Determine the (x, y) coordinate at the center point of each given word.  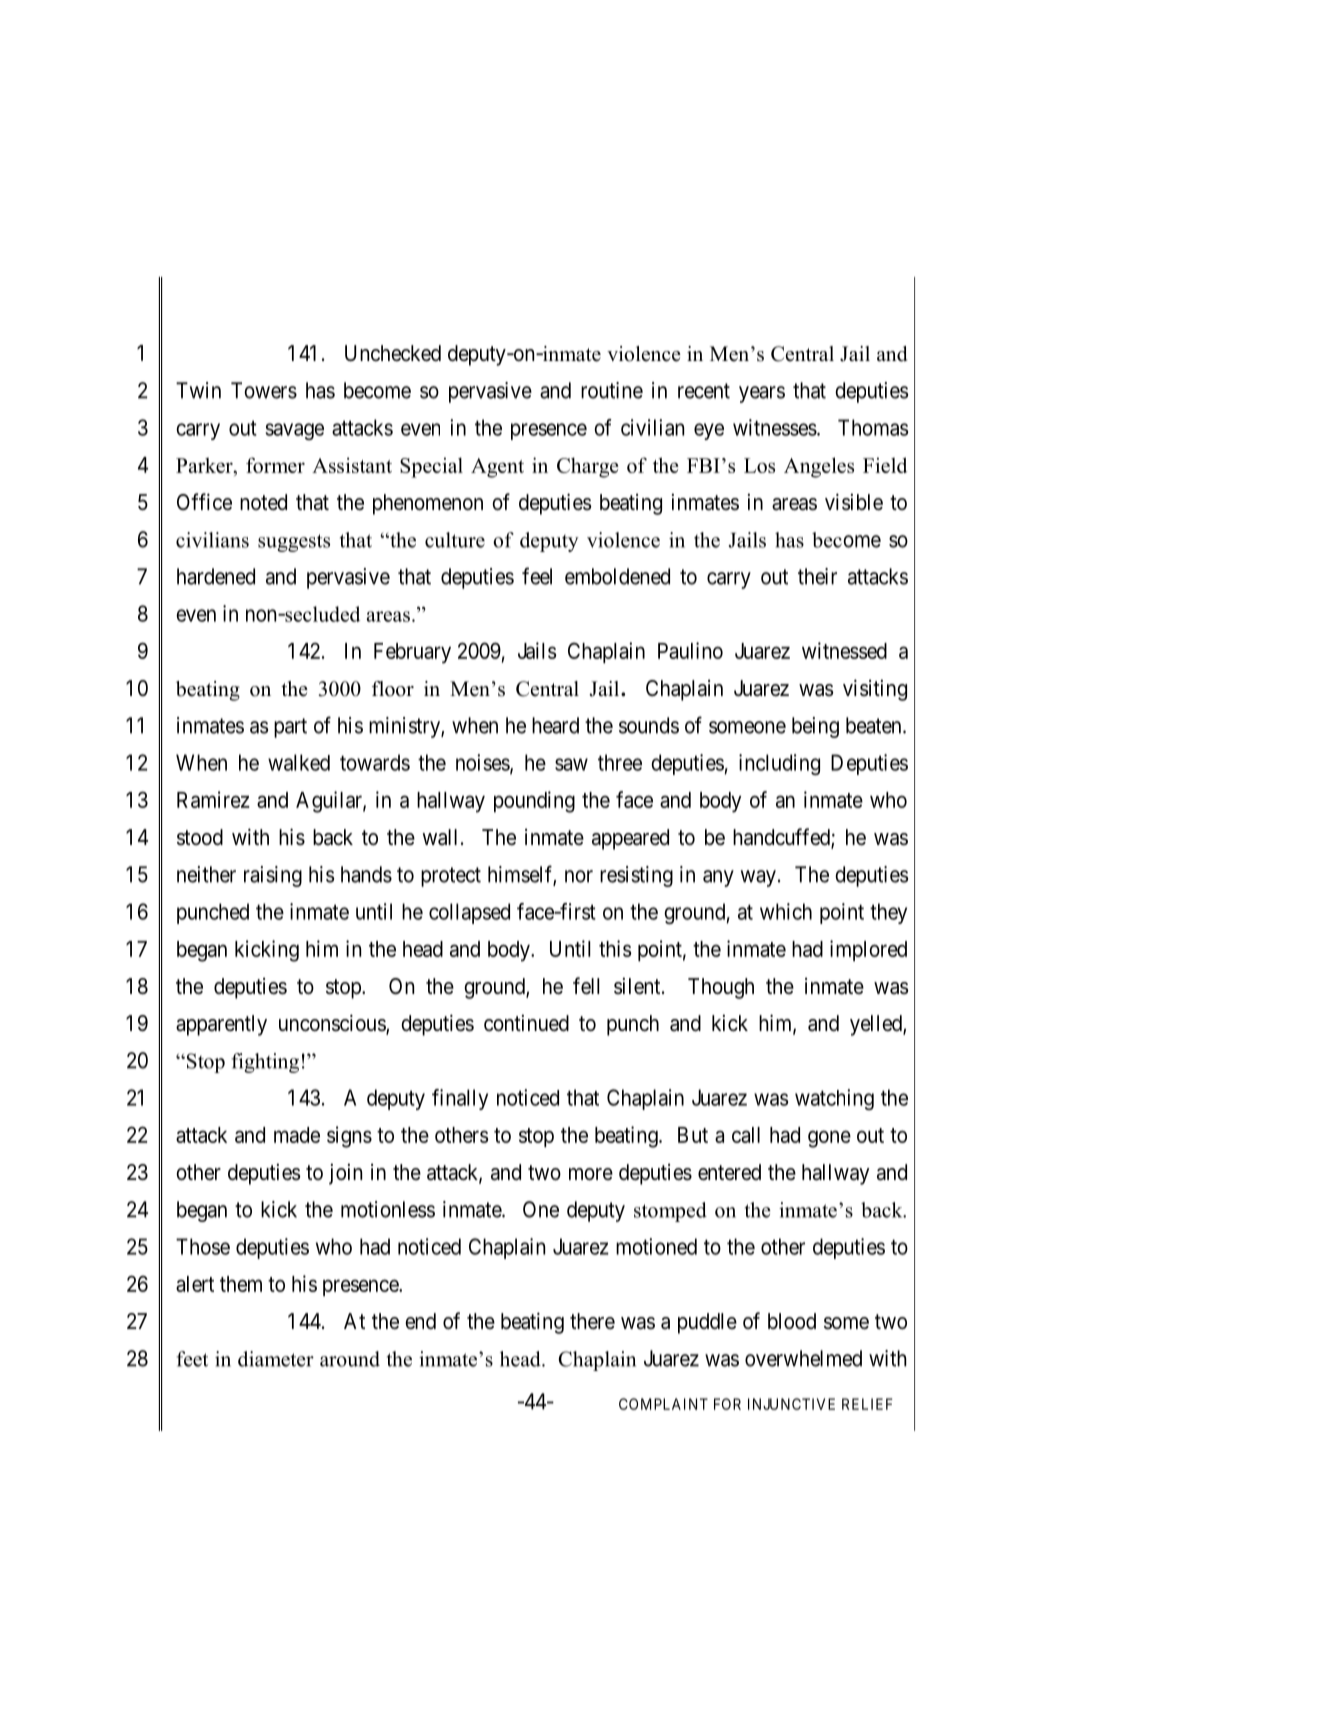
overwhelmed (803, 1358)
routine (612, 390)
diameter (276, 1359)
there (592, 1321)
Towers (264, 390)
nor (579, 876)
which (786, 911)
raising (273, 876)
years (762, 394)
